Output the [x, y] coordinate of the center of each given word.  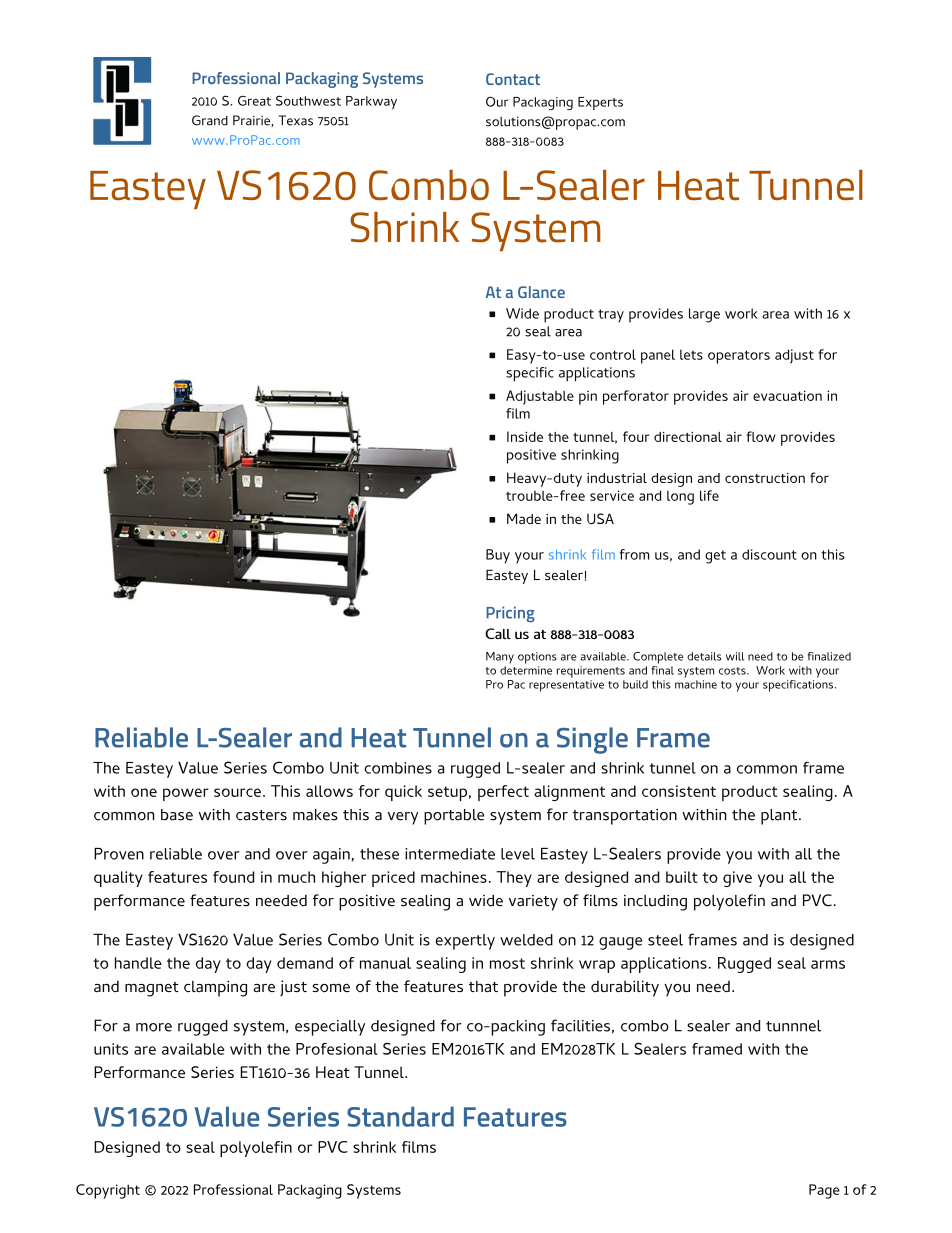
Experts [600, 103]
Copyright [108, 1191]
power [186, 794]
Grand [210, 120]
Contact [513, 79]
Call [498, 633]
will [735, 656]
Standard [400, 1116]
